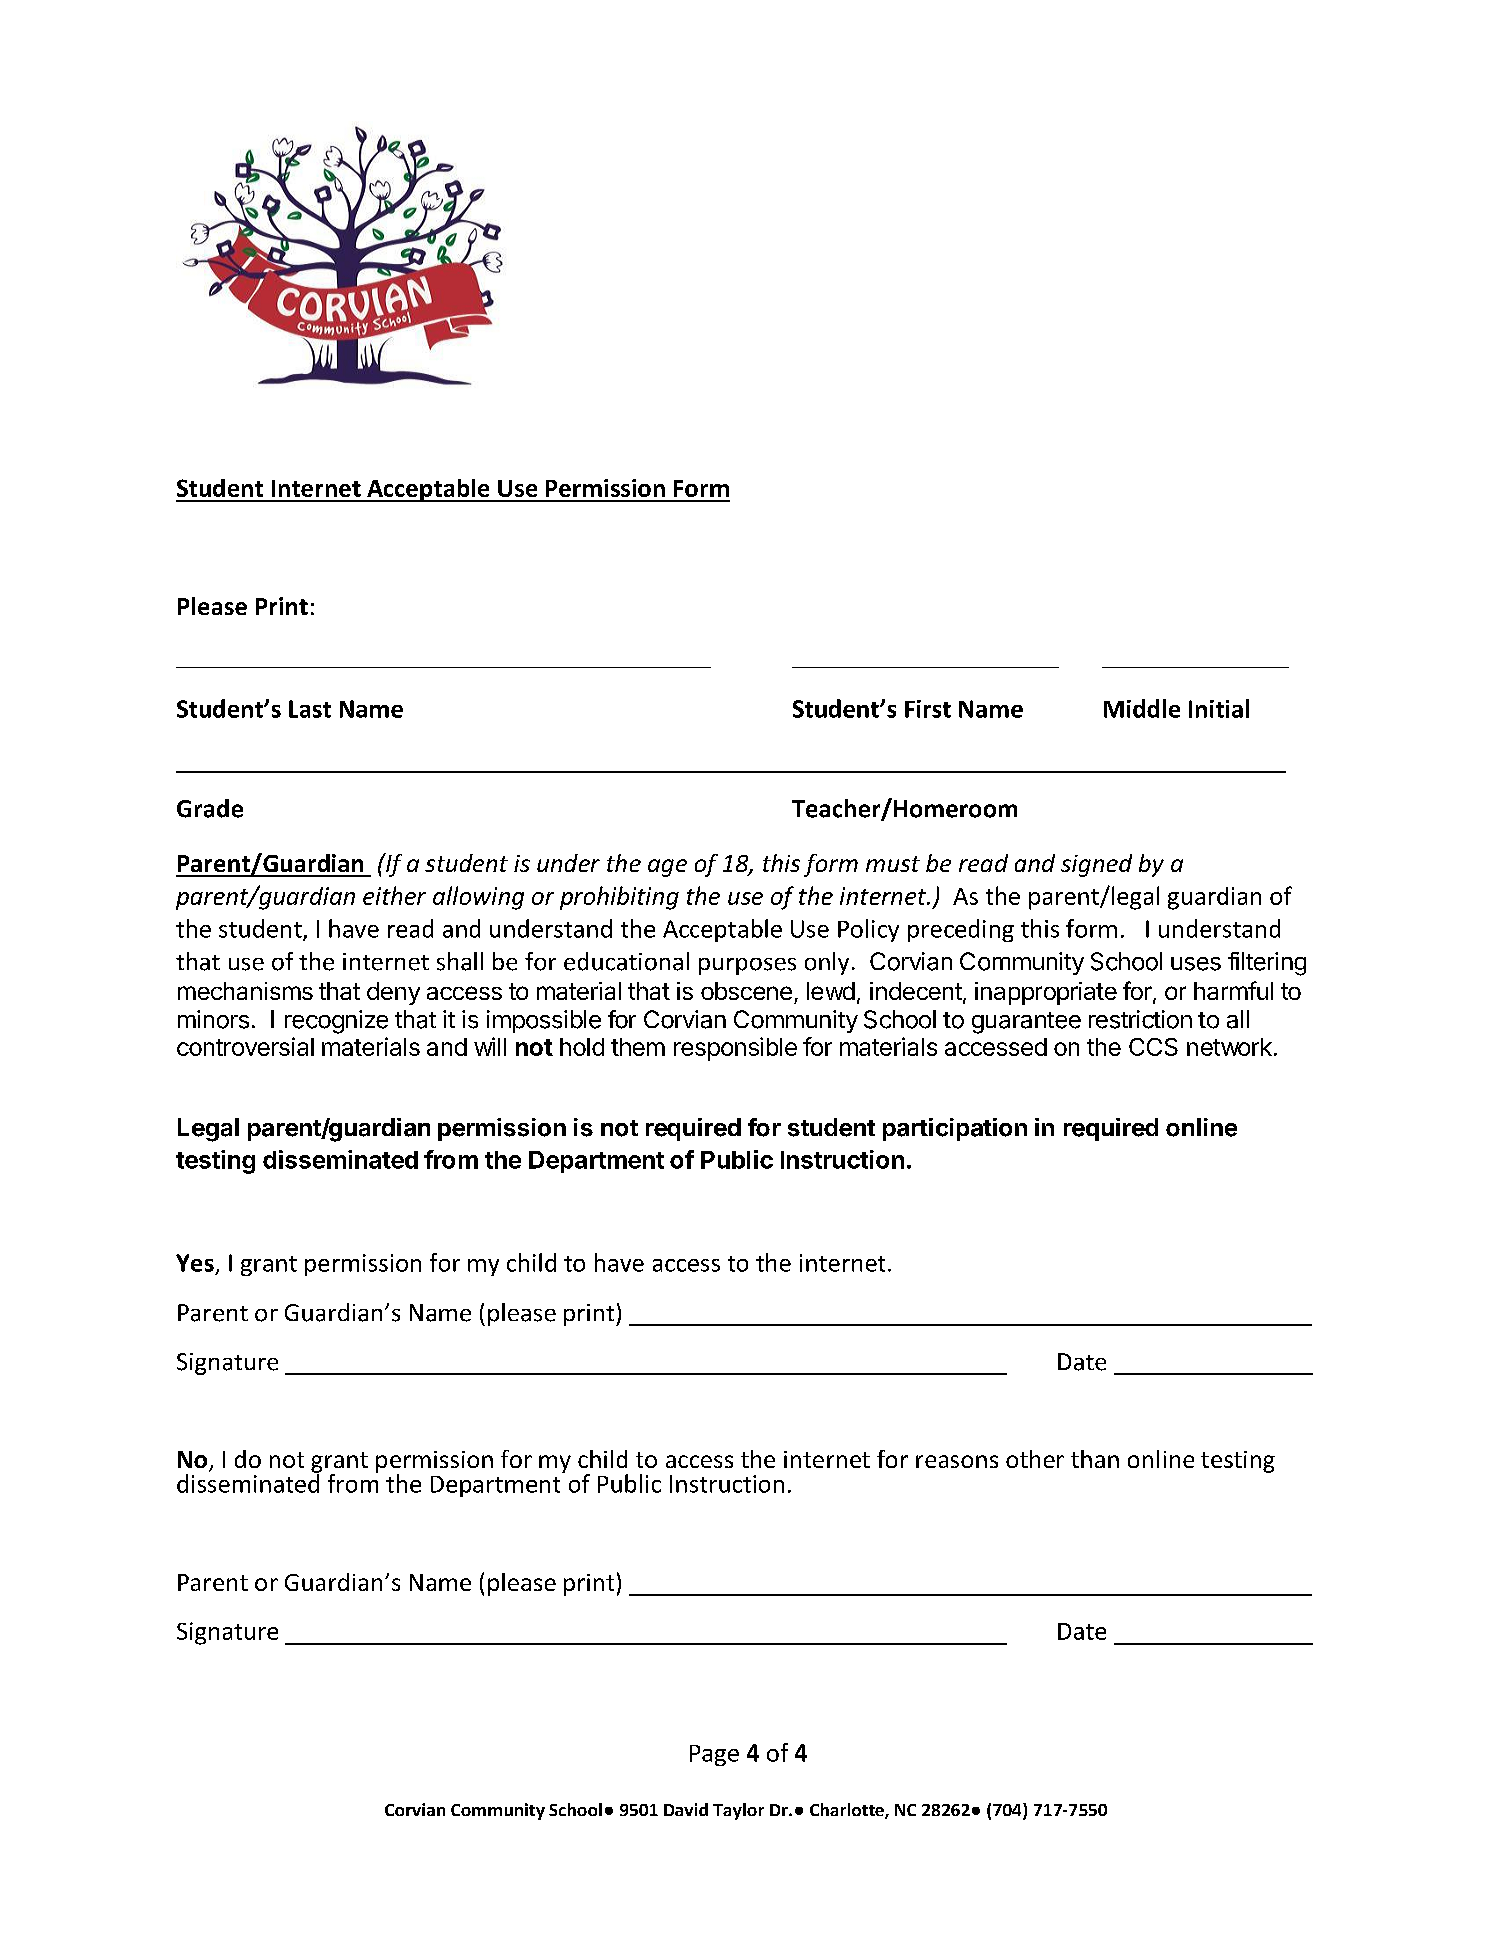 This screenshot has height=1934, width=1495. Describe the element at coordinates (738, 1811) in the screenshot. I see `Taylor` at that location.
